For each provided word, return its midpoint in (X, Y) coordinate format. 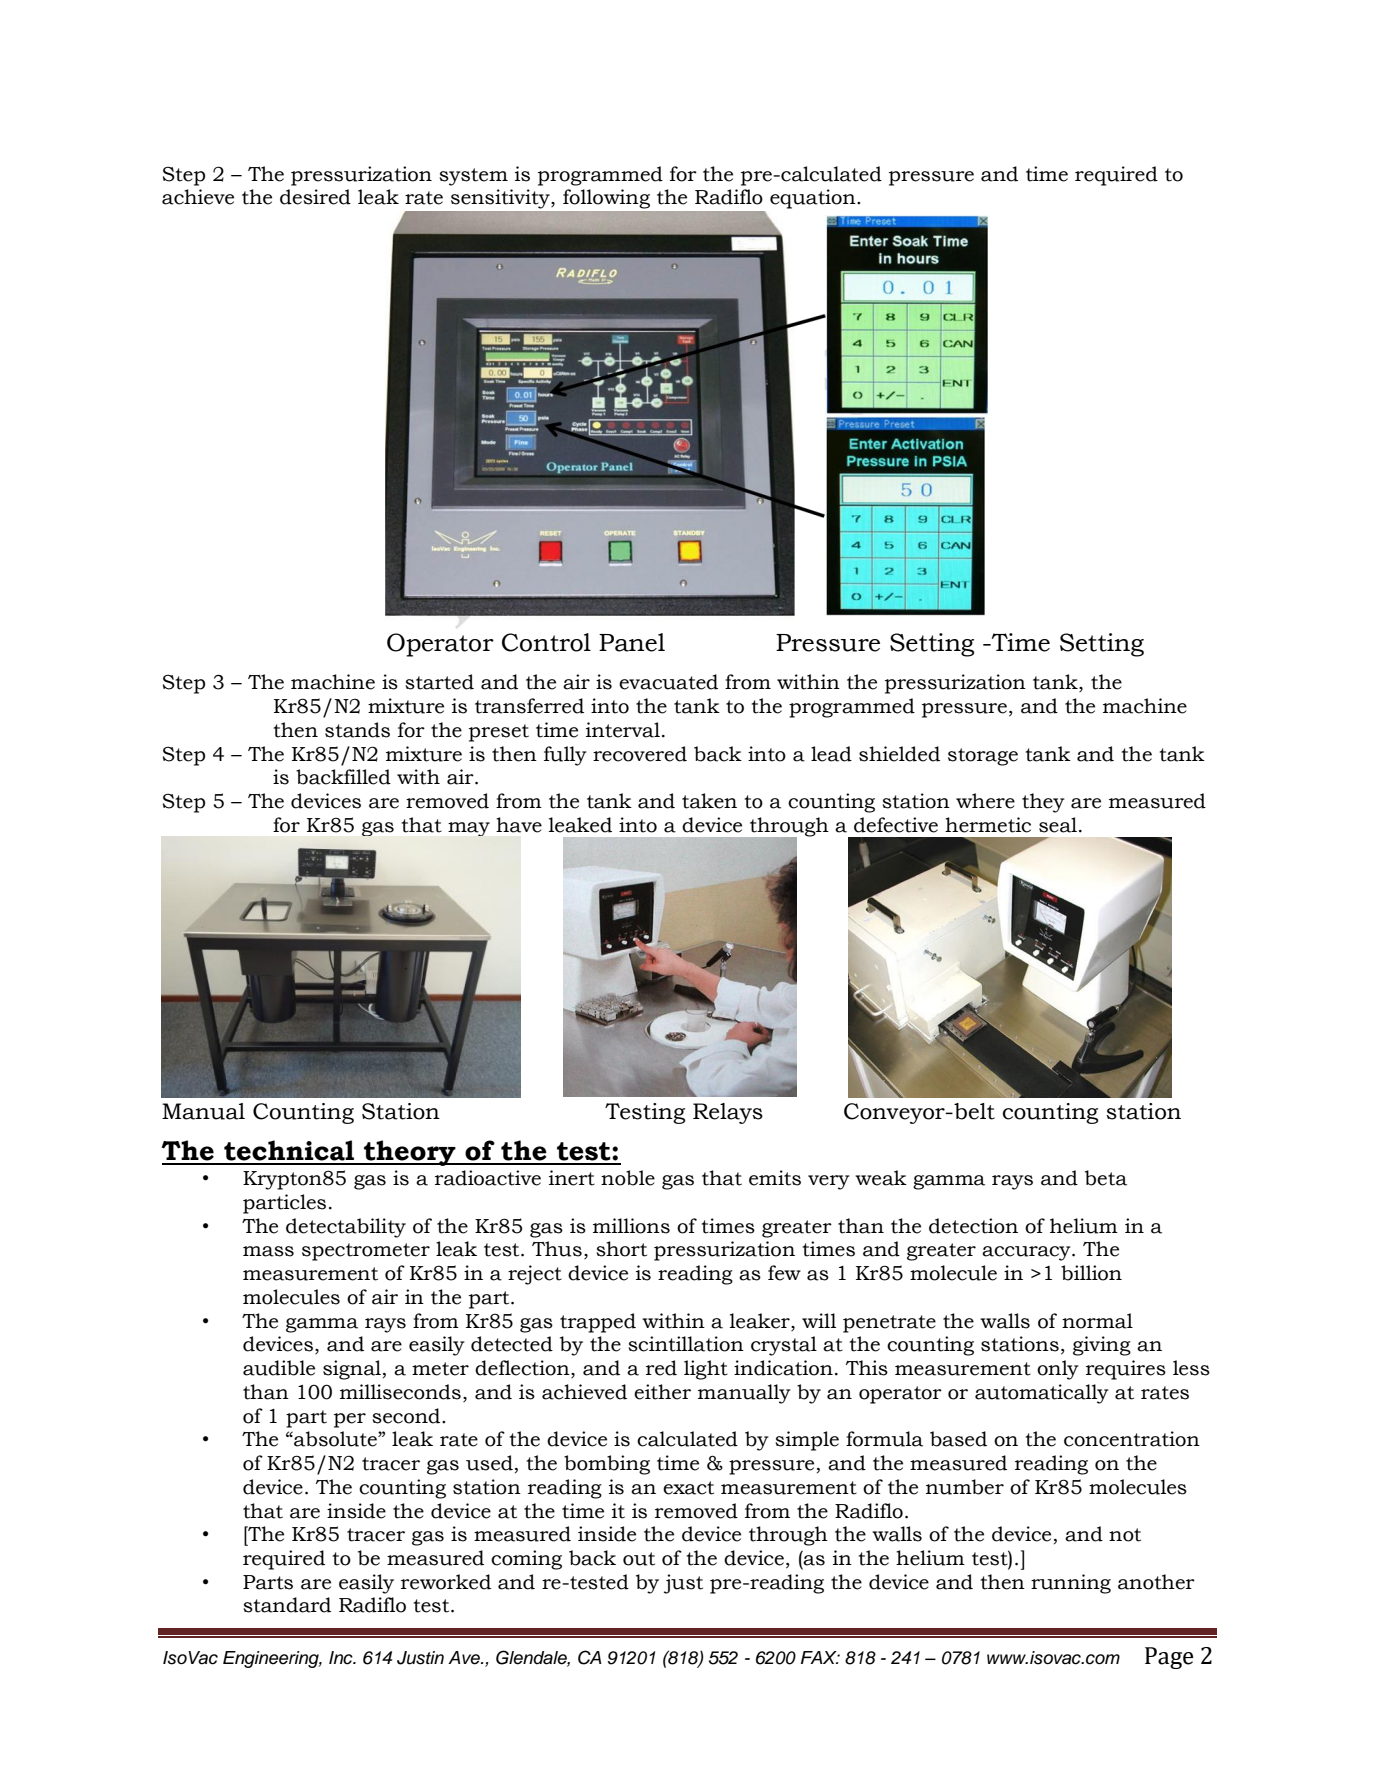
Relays (728, 1113)
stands (357, 730)
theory (410, 1153)
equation (814, 199)
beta (1106, 1178)
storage (983, 757)
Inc (342, 1658)
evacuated (668, 682)
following (606, 199)
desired (315, 197)
